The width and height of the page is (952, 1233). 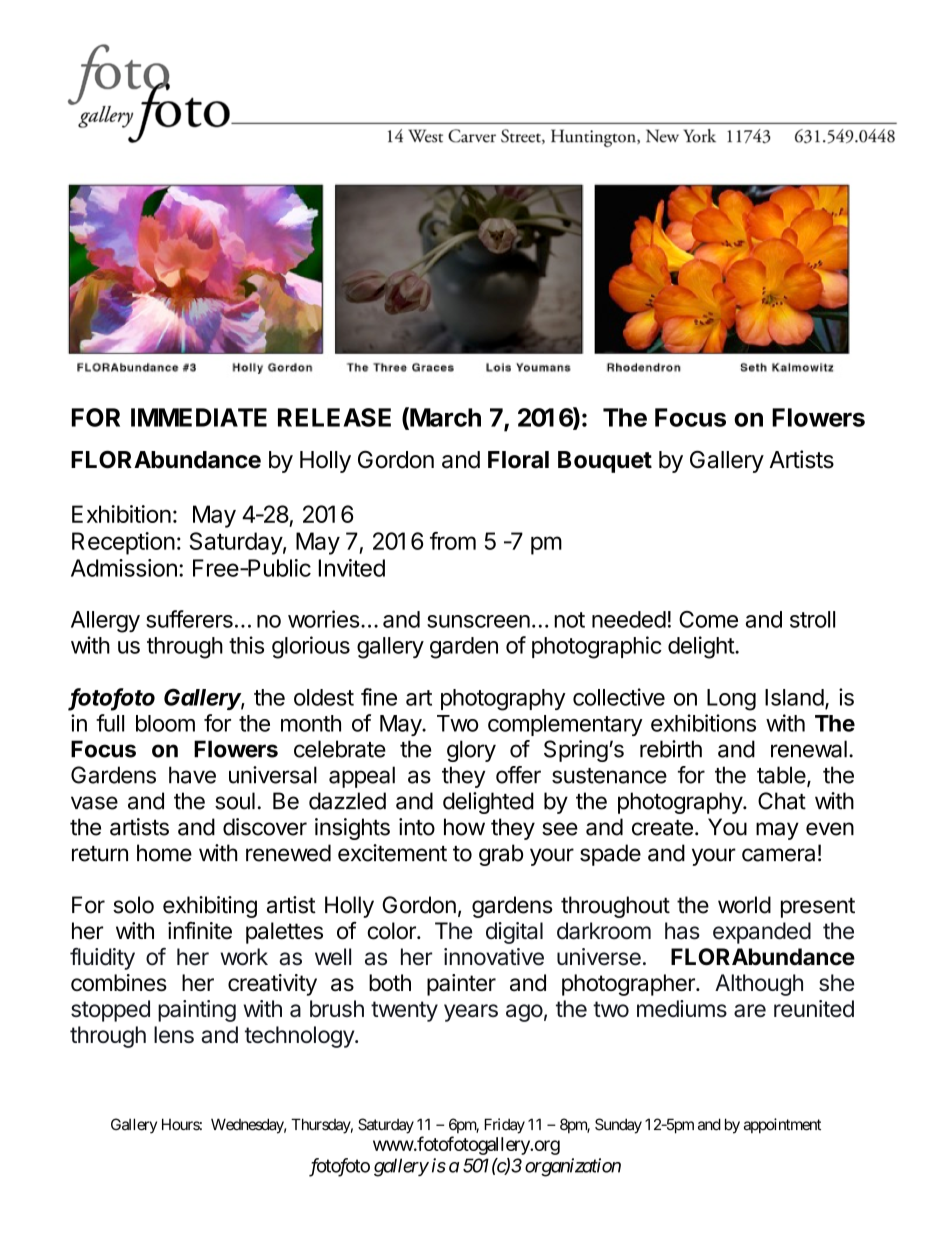 I want to click on lens, so click(x=174, y=1034).
